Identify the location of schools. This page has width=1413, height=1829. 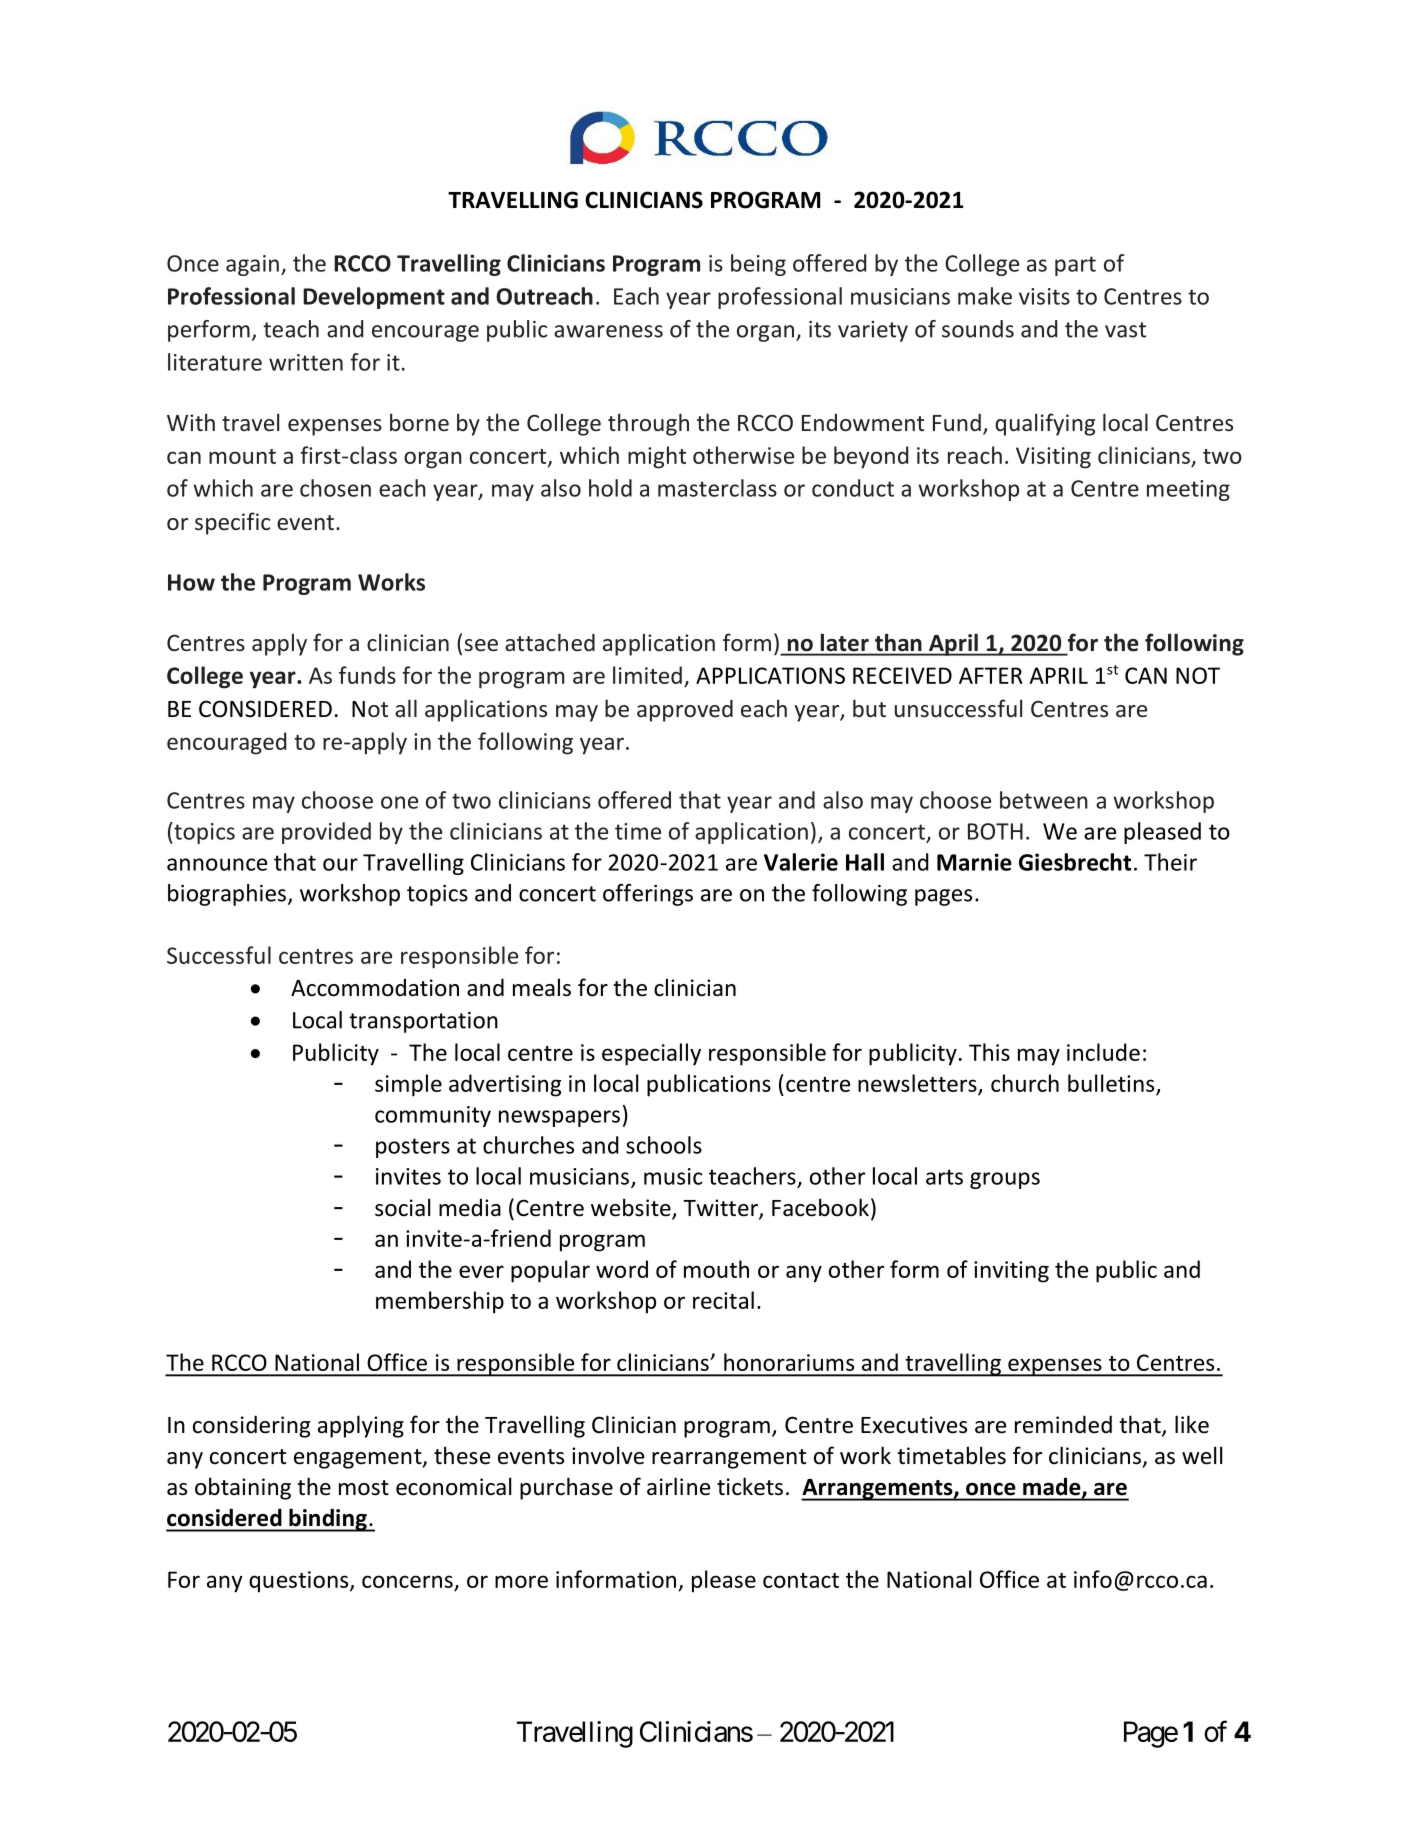
(664, 1145).
